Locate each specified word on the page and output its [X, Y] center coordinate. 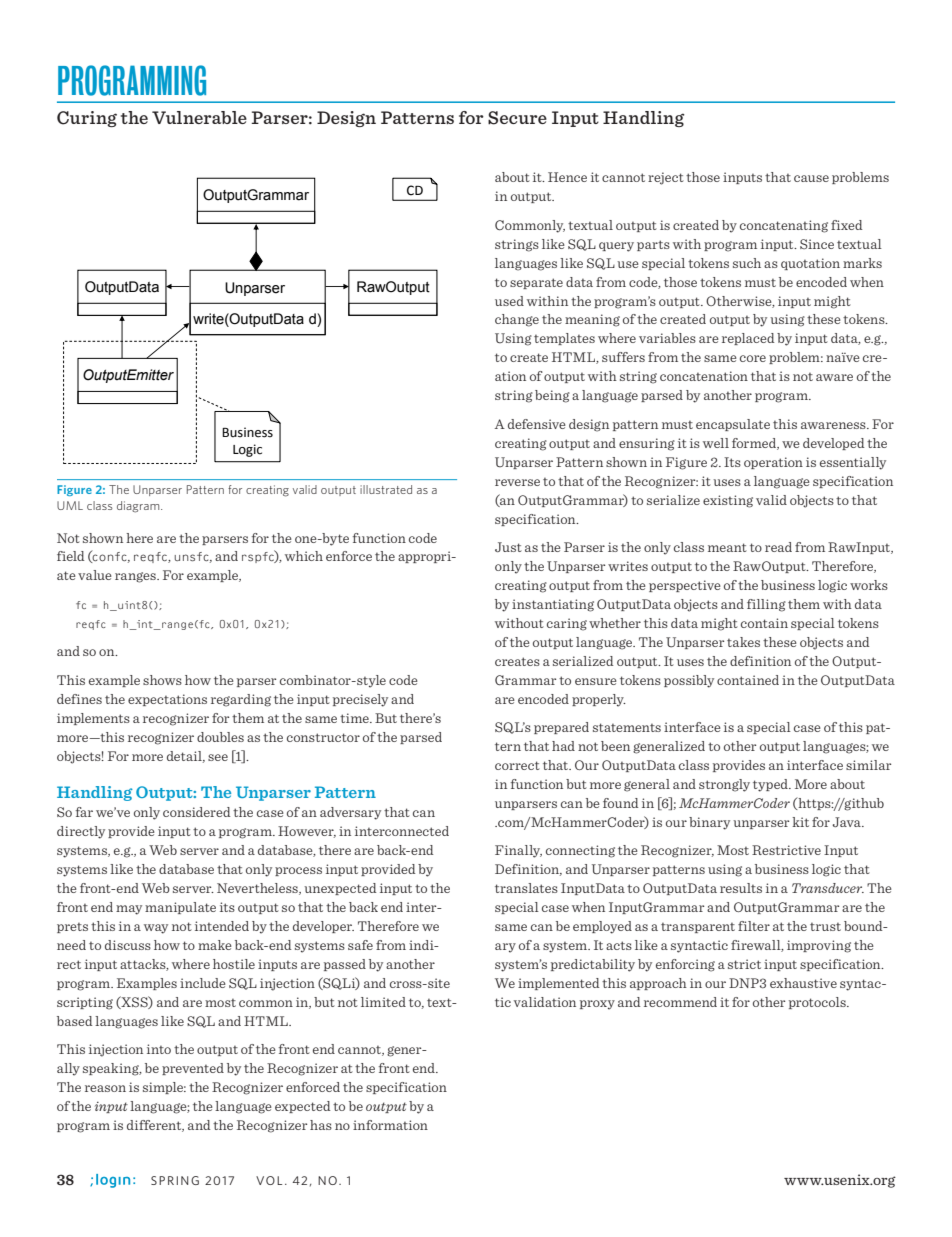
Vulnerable [199, 117]
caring [567, 624]
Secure [517, 118]
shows [162, 680]
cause [811, 178]
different [155, 1126]
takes [743, 642]
